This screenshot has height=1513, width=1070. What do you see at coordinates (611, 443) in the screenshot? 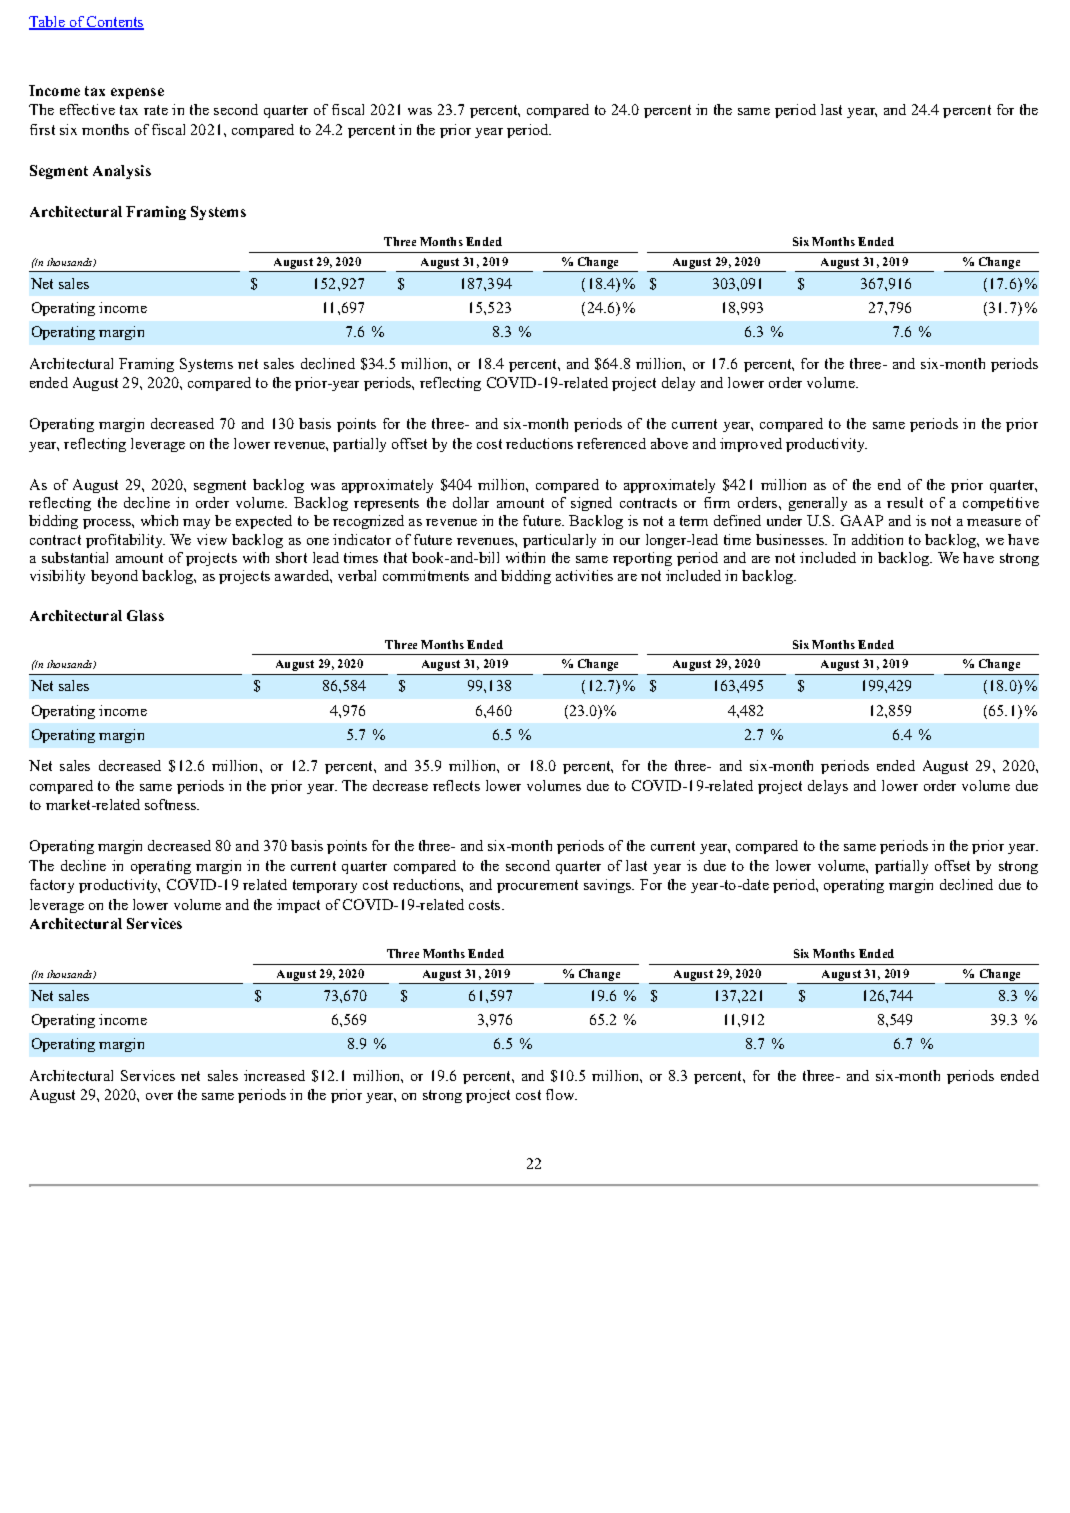
I see `referenced` at bounding box center [611, 443].
